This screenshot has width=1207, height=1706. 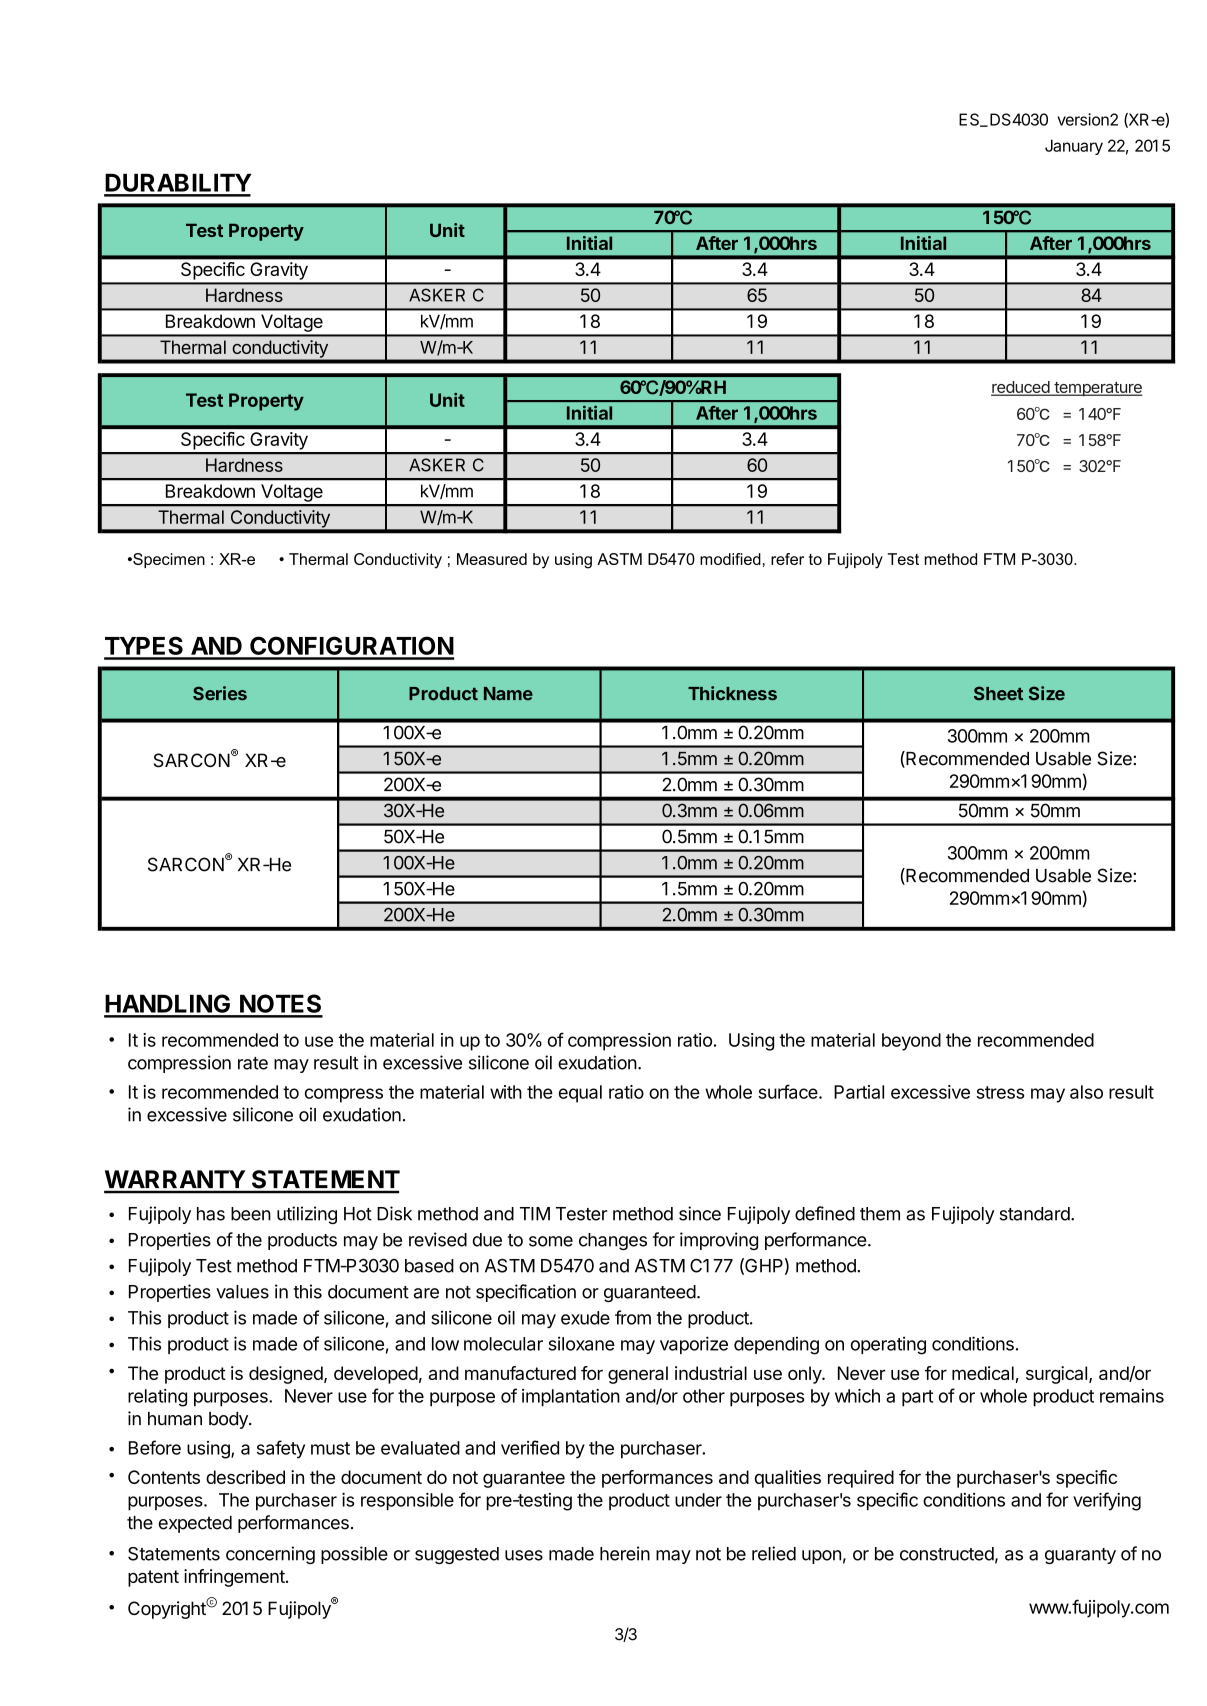 I want to click on Specimen, so click(x=168, y=560).
